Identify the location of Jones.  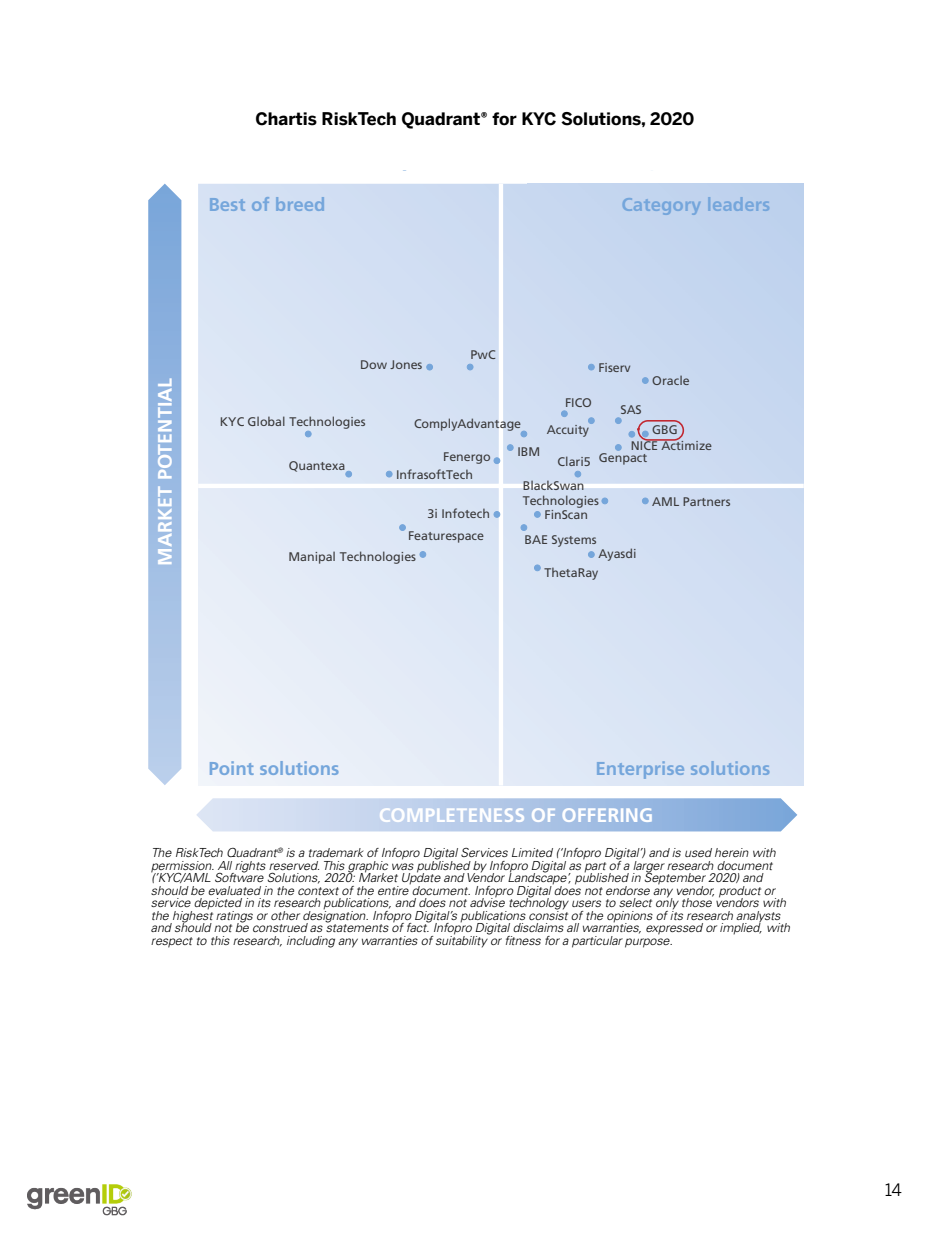
(406, 364).
